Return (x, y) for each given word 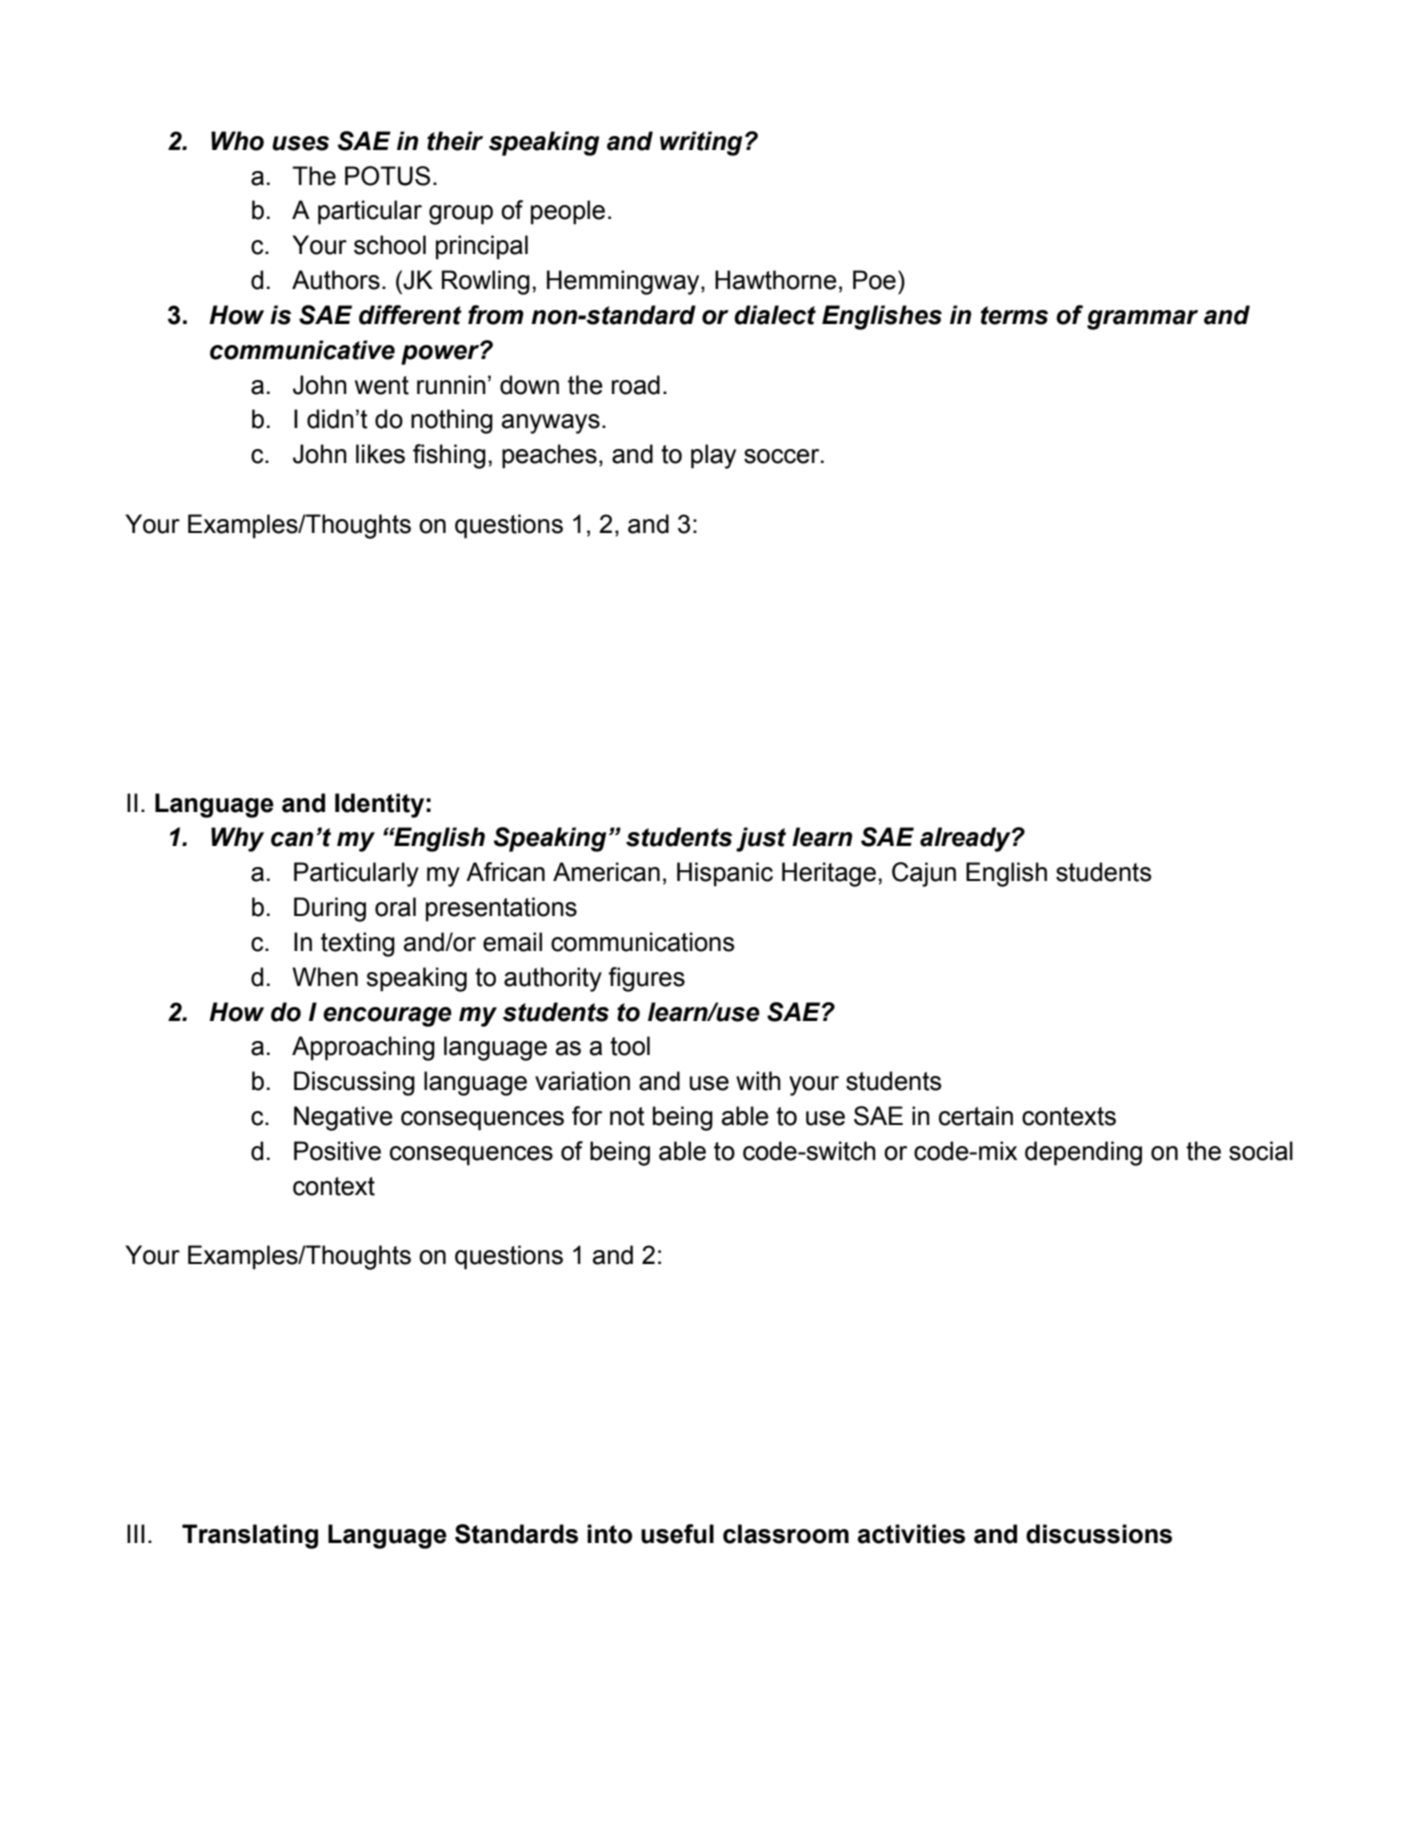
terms (1014, 315)
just (761, 839)
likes (380, 454)
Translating (250, 1536)
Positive (337, 1151)
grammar (1142, 320)
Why (237, 839)
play (713, 456)
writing (701, 143)
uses (300, 143)
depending (1083, 1153)
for (587, 1116)
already (966, 839)
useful (677, 1534)
